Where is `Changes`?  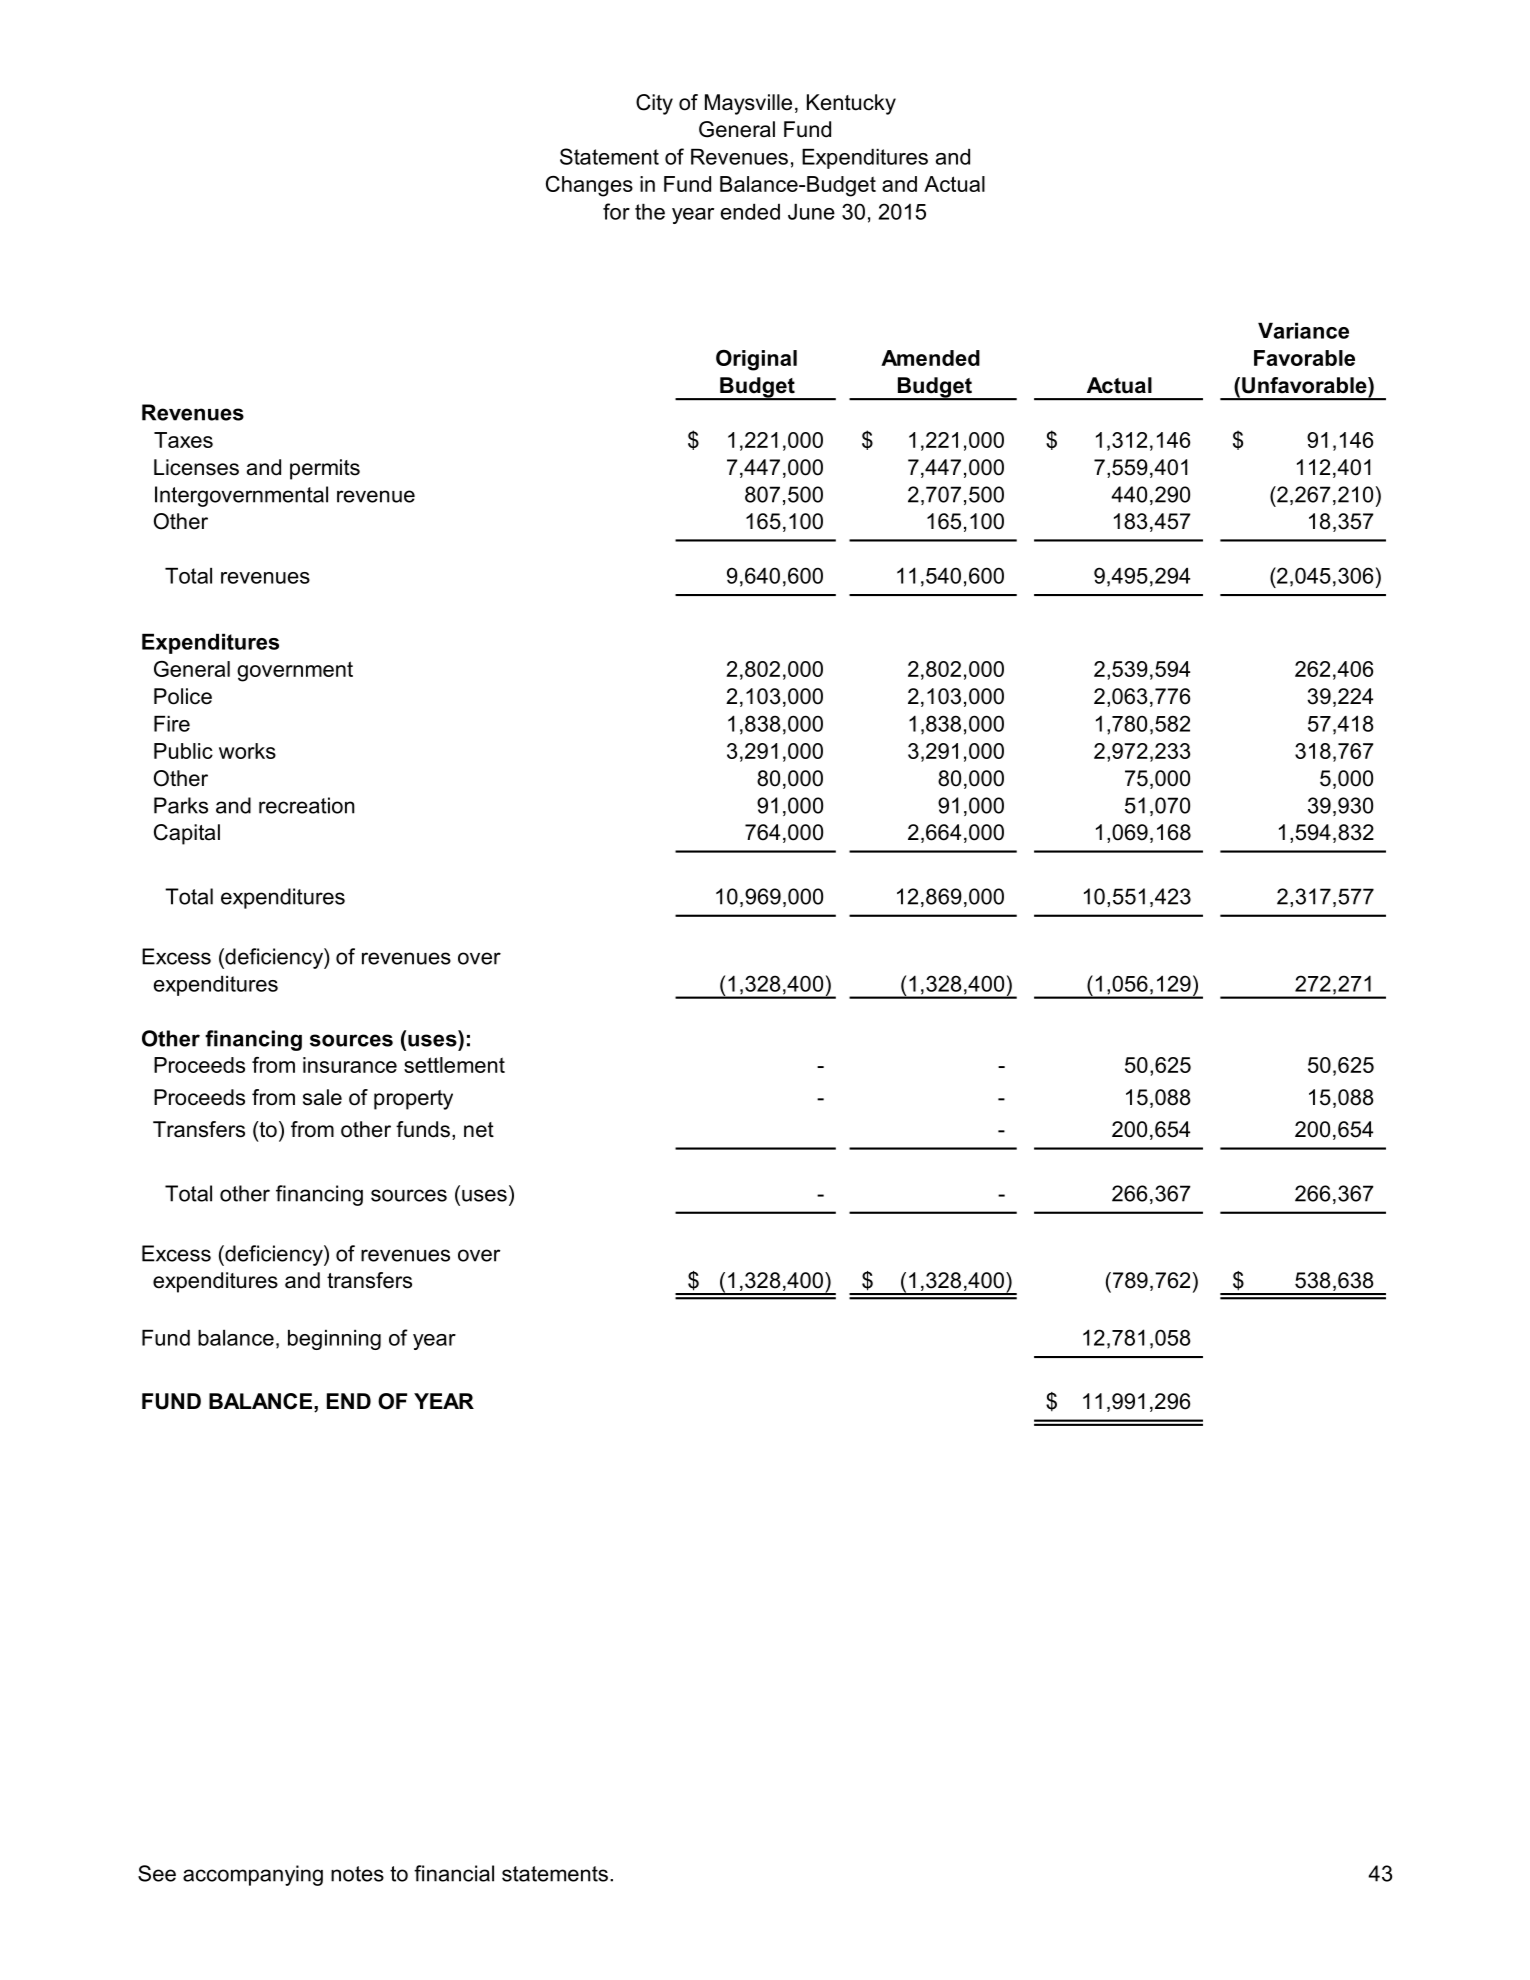 Changes is located at coordinates (589, 186).
